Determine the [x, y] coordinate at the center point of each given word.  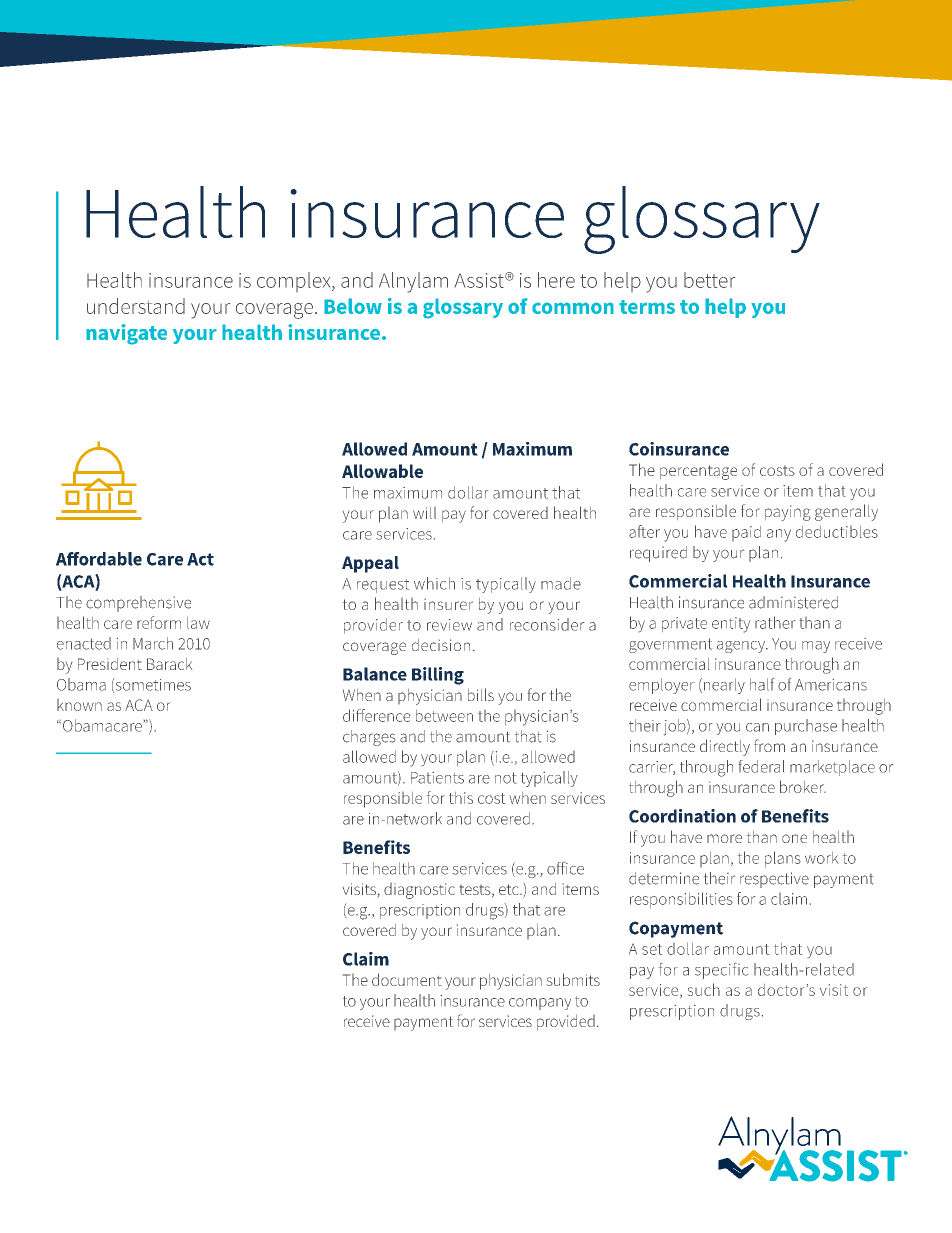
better [709, 280]
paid [746, 533]
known [79, 705]
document [407, 979]
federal [761, 766]
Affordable [99, 559]
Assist [480, 280]
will [424, 513]
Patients [437, 778]
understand [136, 306]
